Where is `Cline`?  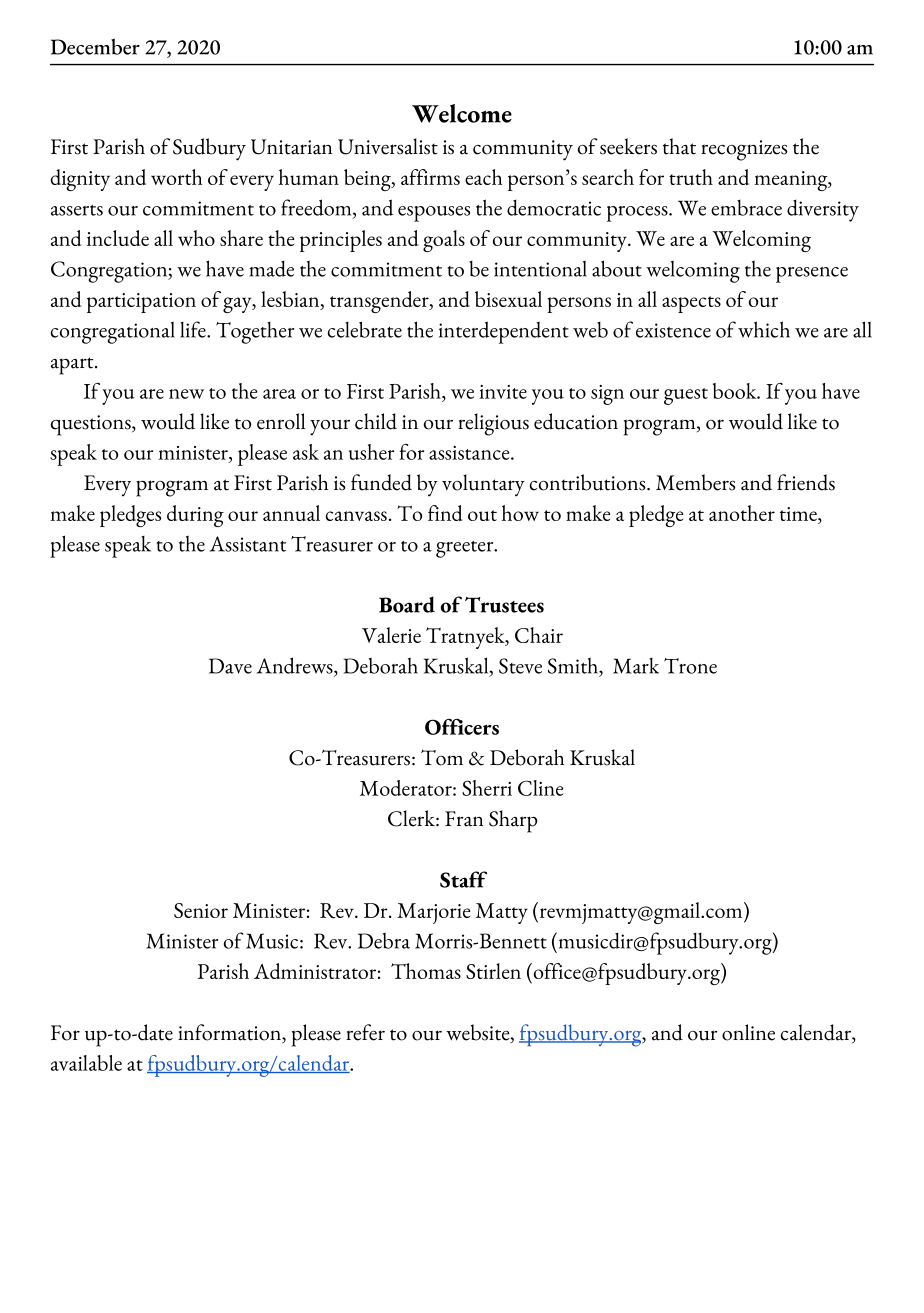 Cline is located at coordinates (541, 788).
